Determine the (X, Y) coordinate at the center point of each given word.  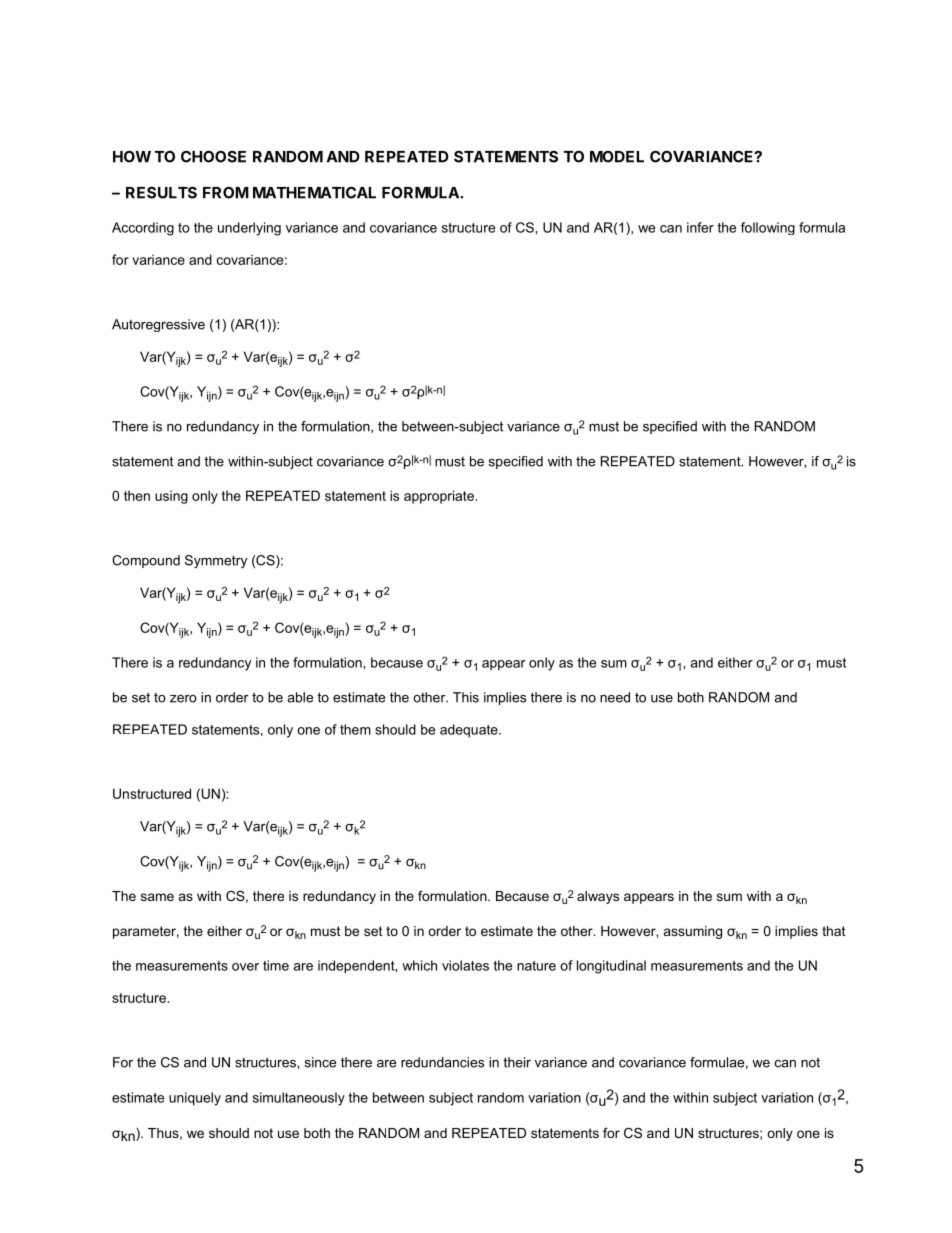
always (598, 897)
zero (183, 699)
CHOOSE (213, 156)
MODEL (617, 157)
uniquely (195, 1099)
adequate (470, 731)
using (171, 497)
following (768, 228)
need (615, 697)
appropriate (439, 497)
